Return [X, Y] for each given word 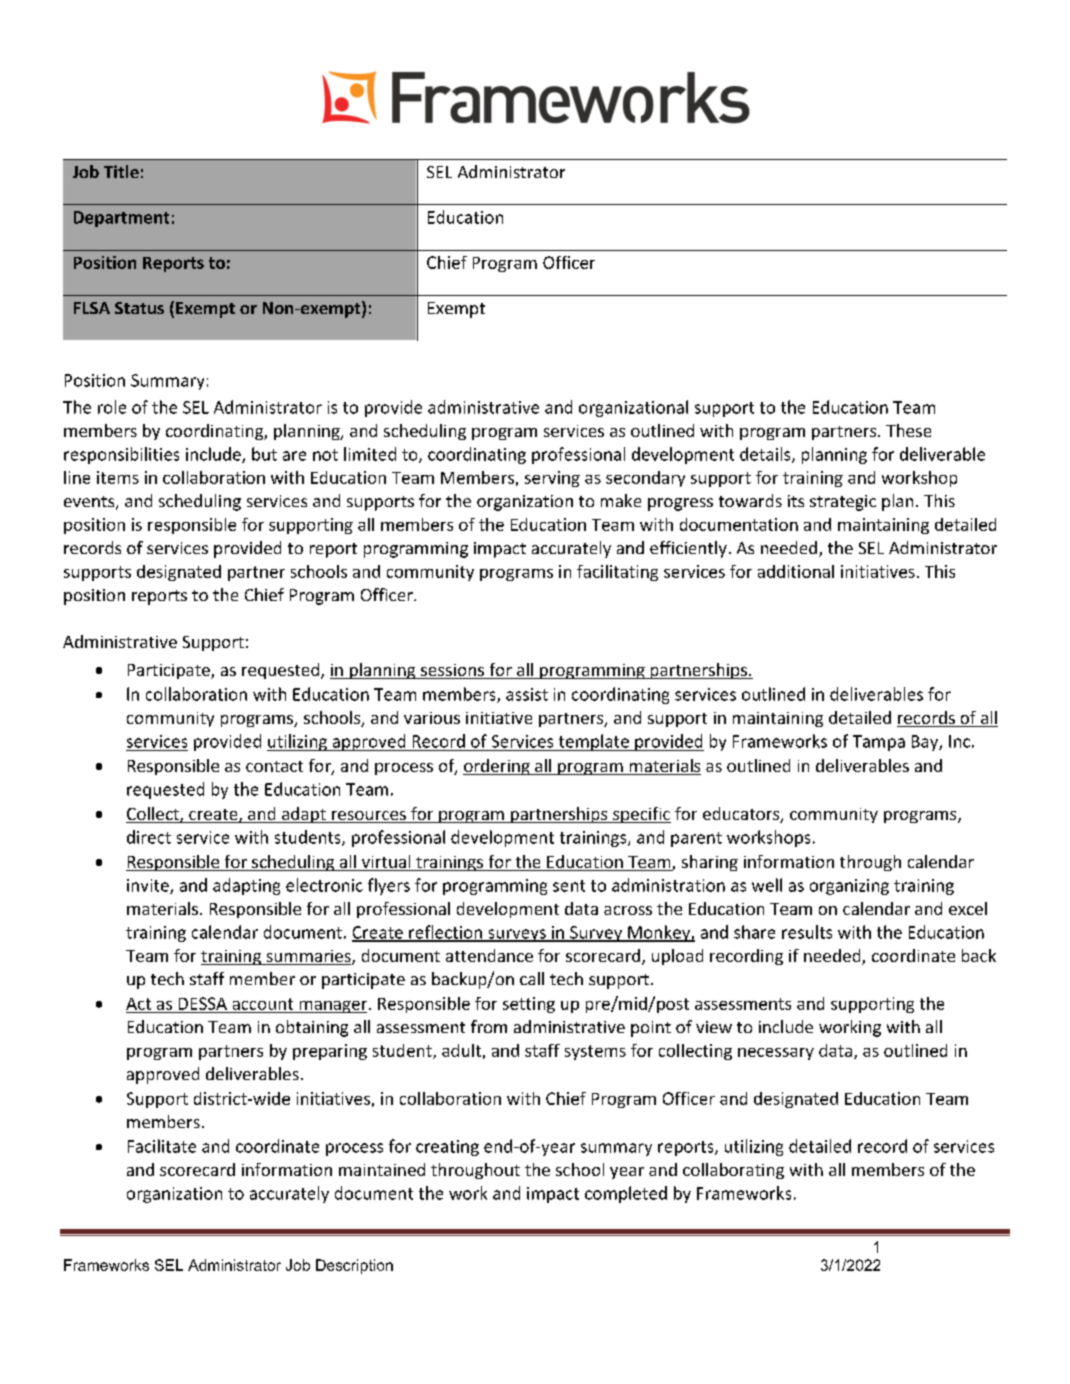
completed [626, 1194]
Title [121, 171]
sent [569, 886]
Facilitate [162, 1146]
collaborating [733, 1171]
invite [149, 886]
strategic [843, 503]
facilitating [617, 573]
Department [121, 219]
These [908, 430]
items [118, 477]
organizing [849, 887]
